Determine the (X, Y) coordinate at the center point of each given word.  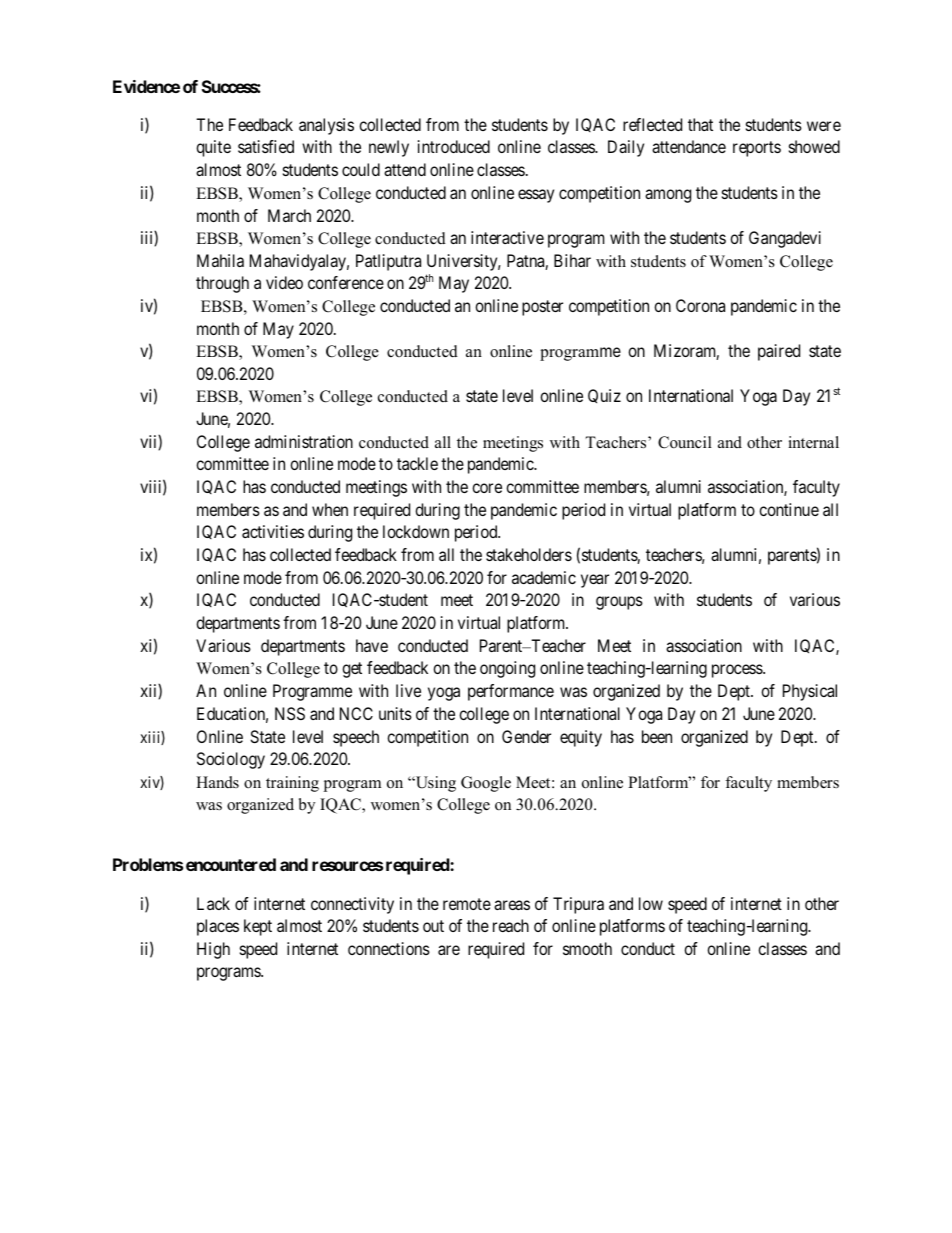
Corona (700, 305)
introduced (454, 146)
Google (486, 784)
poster (542, 308)
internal (813, 442)
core (487, 488)
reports (757, 149)
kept (258, 927)
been (657, 736)
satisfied (266, 146)
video (284, 282)
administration (304, 441)
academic (544, 577)
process (738, 671)
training (292, 784)
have (372, 645)
